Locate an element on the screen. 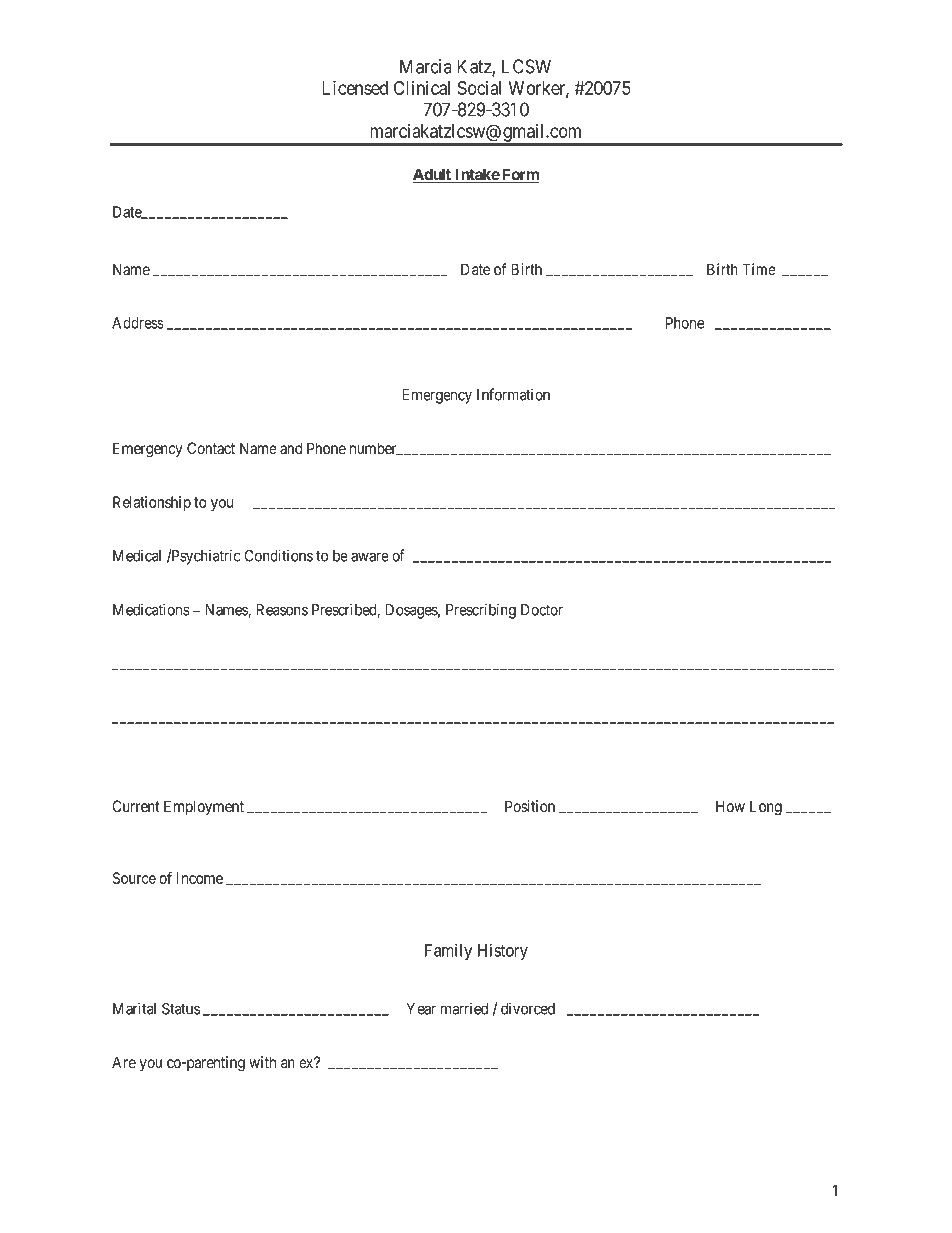 The width and height of the screenshot is (952, 1233). and is located at coordinates (291, 448).
